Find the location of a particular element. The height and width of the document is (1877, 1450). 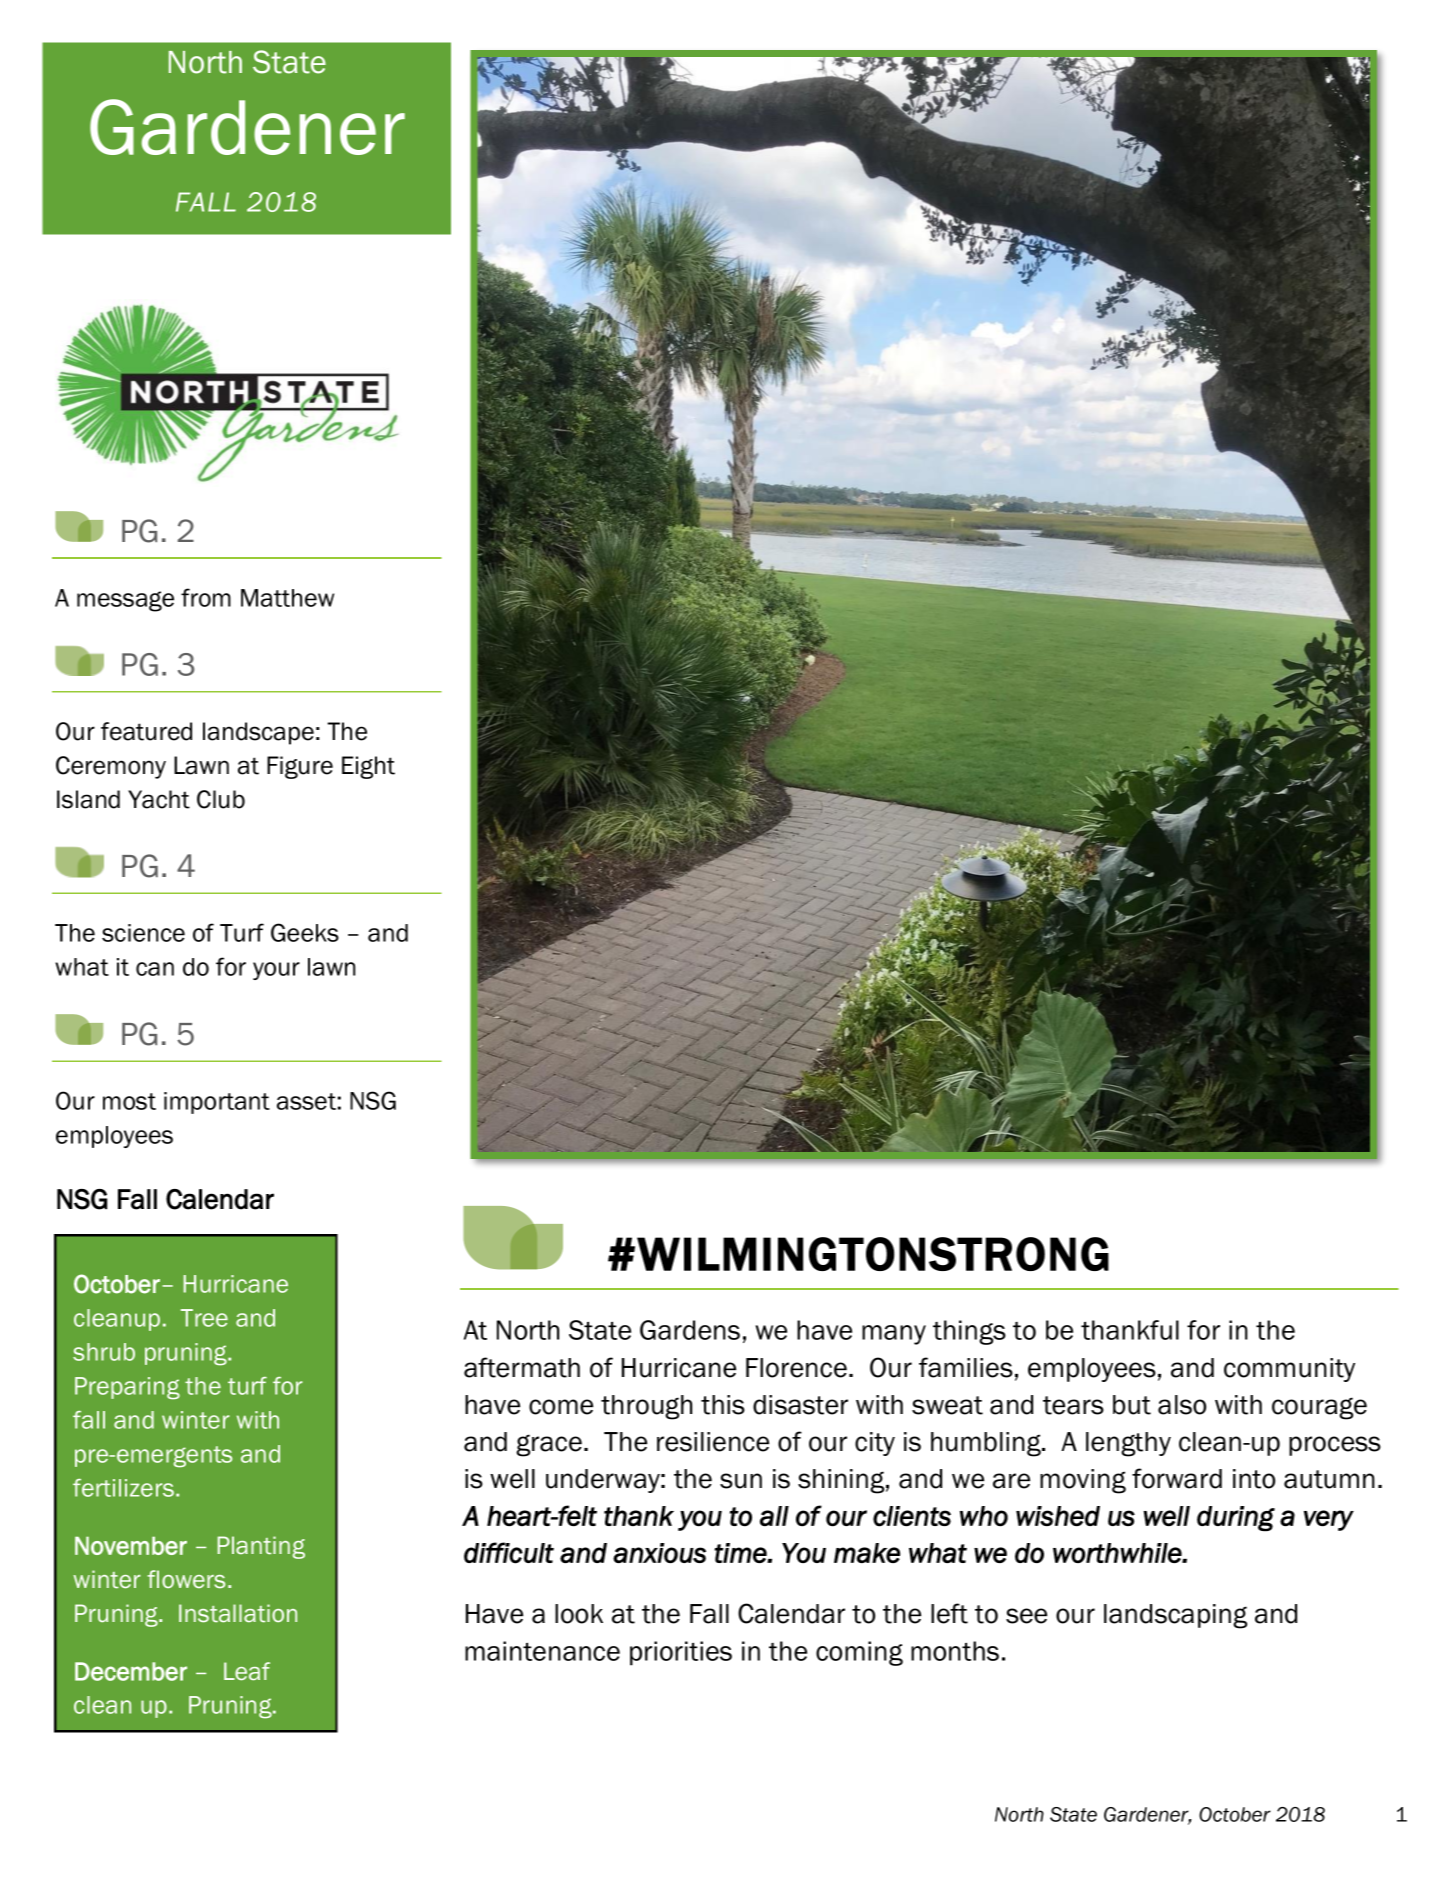

resilience is located at coordinates (713, 1442).
